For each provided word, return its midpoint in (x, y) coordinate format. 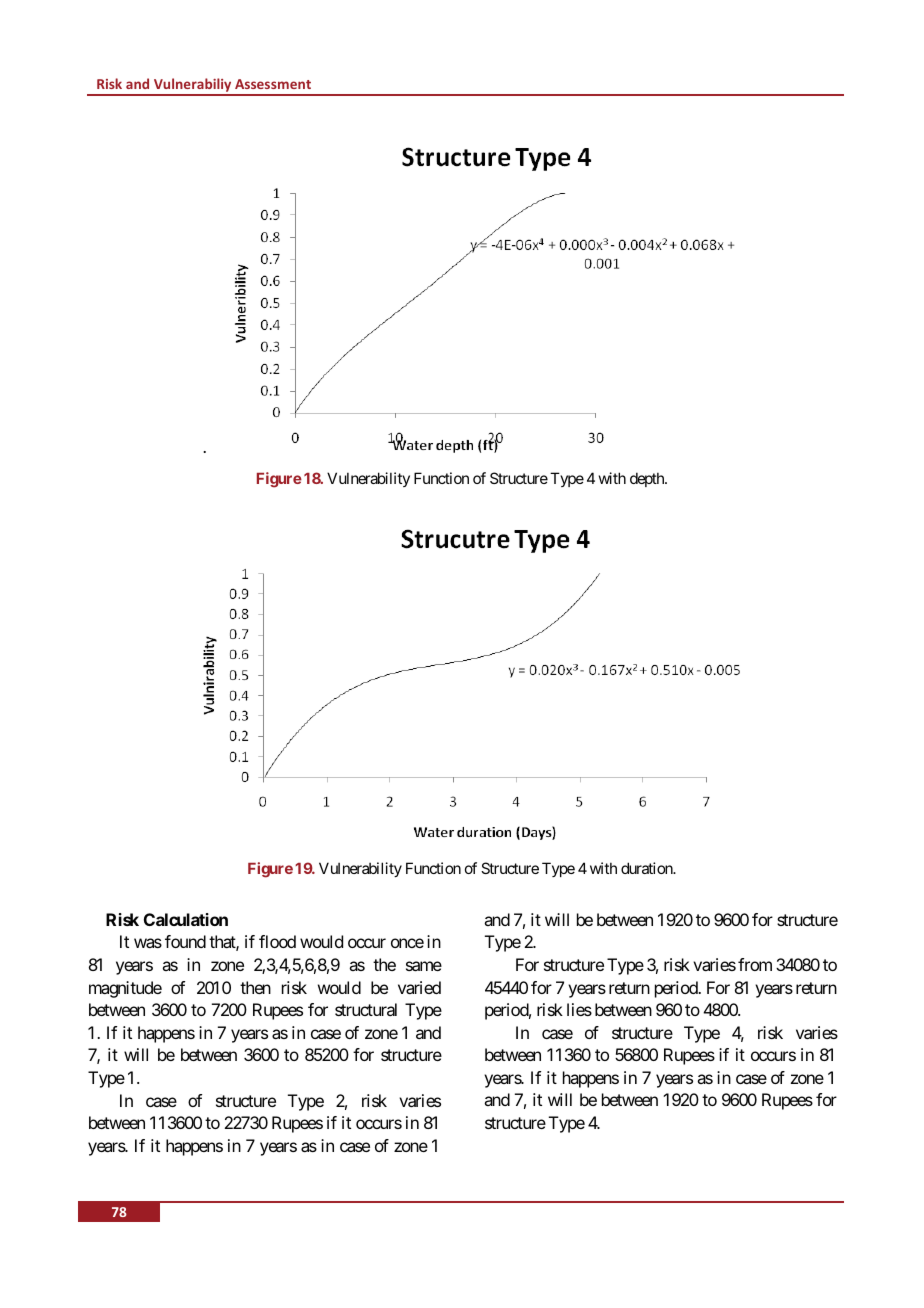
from (755, 964)
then (255, 987)
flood (277, 941)
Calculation (186, 919)
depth (648, 479)
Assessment (273, 84)
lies (579, 1009)
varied (419, 987)
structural (366, 1009)
